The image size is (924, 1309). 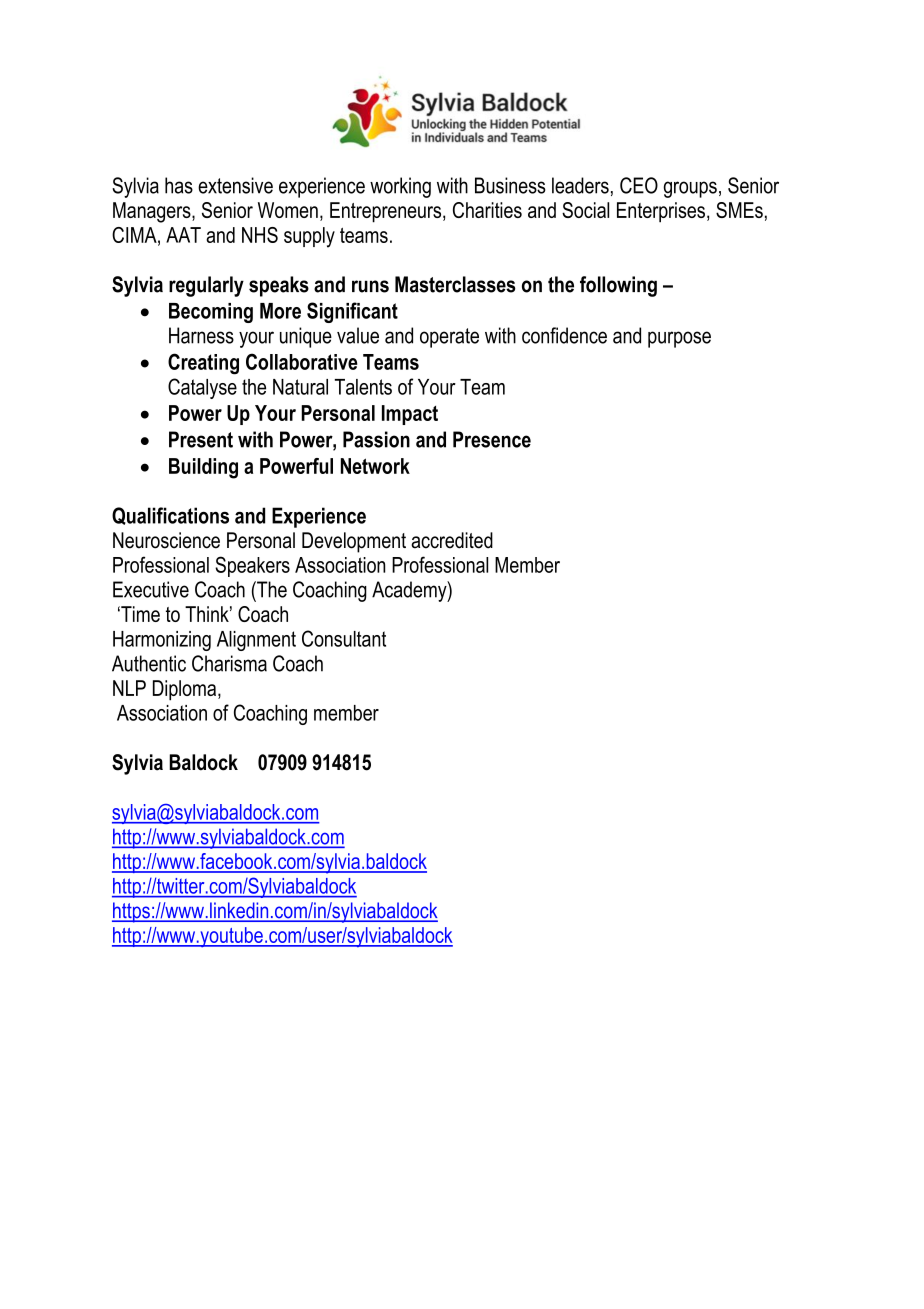 I want to click on working, so click(x=400, y=187).
